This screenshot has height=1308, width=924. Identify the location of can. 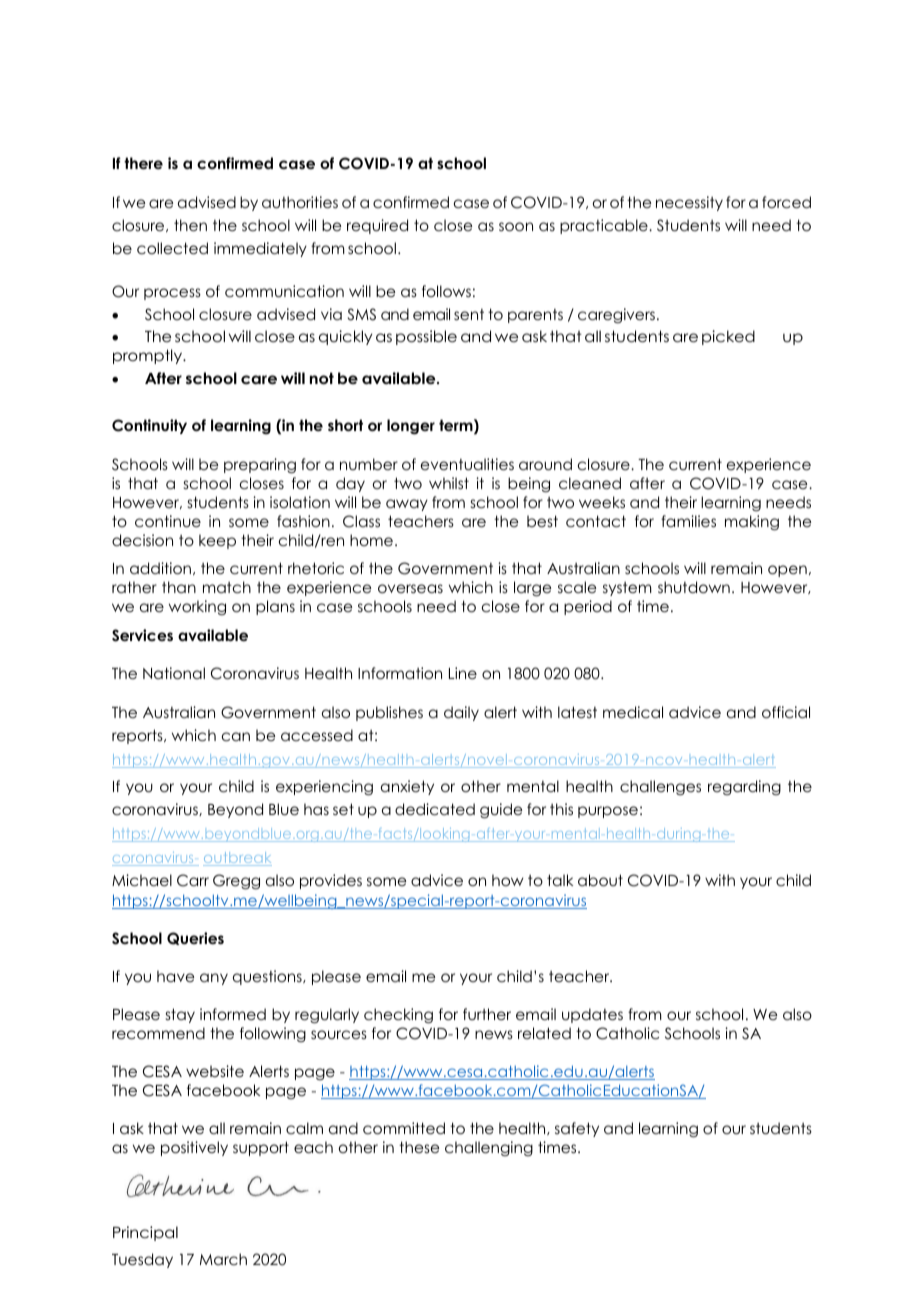
(236, 736).
